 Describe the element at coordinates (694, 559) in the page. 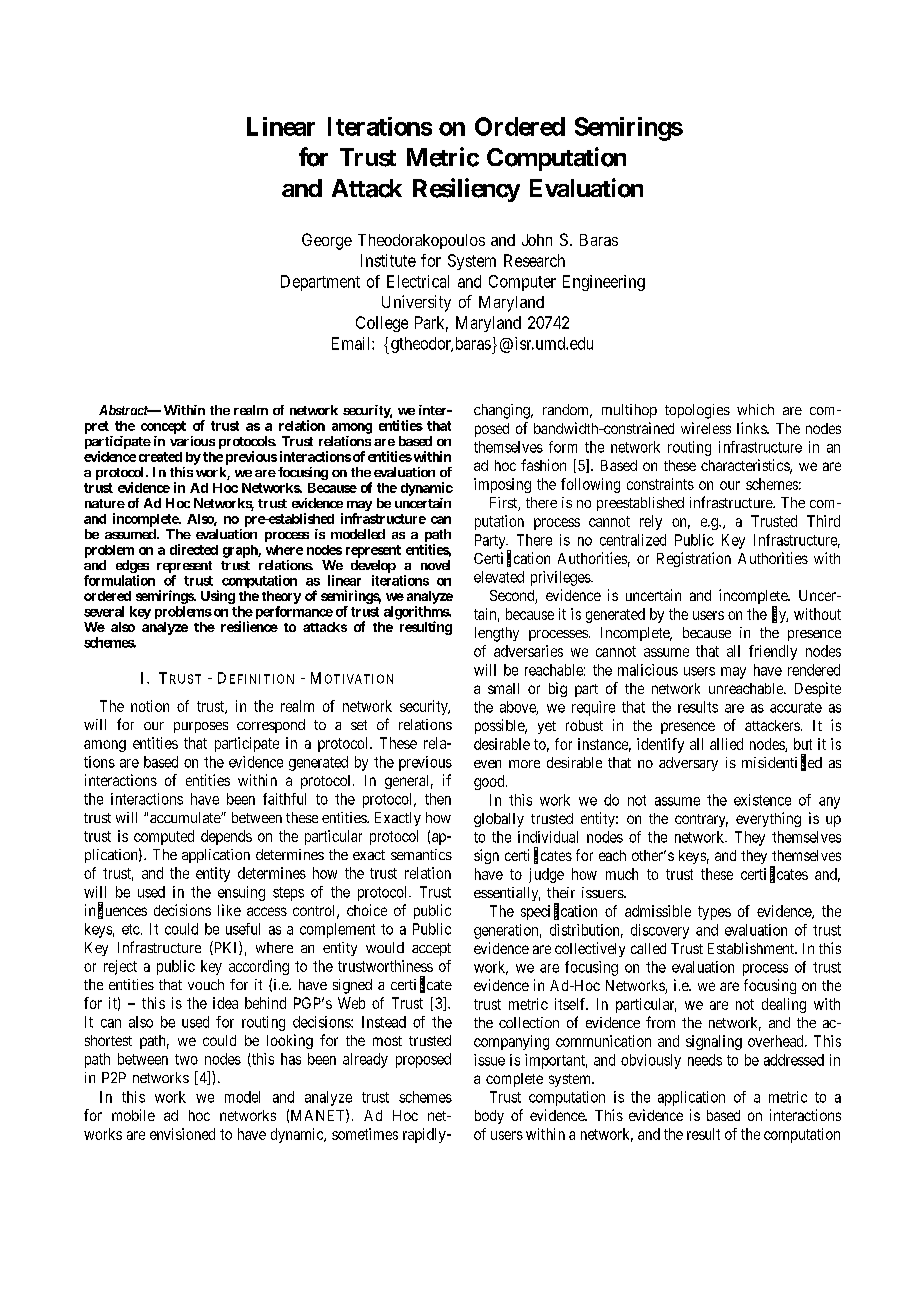

I see `Registration` at that location.
